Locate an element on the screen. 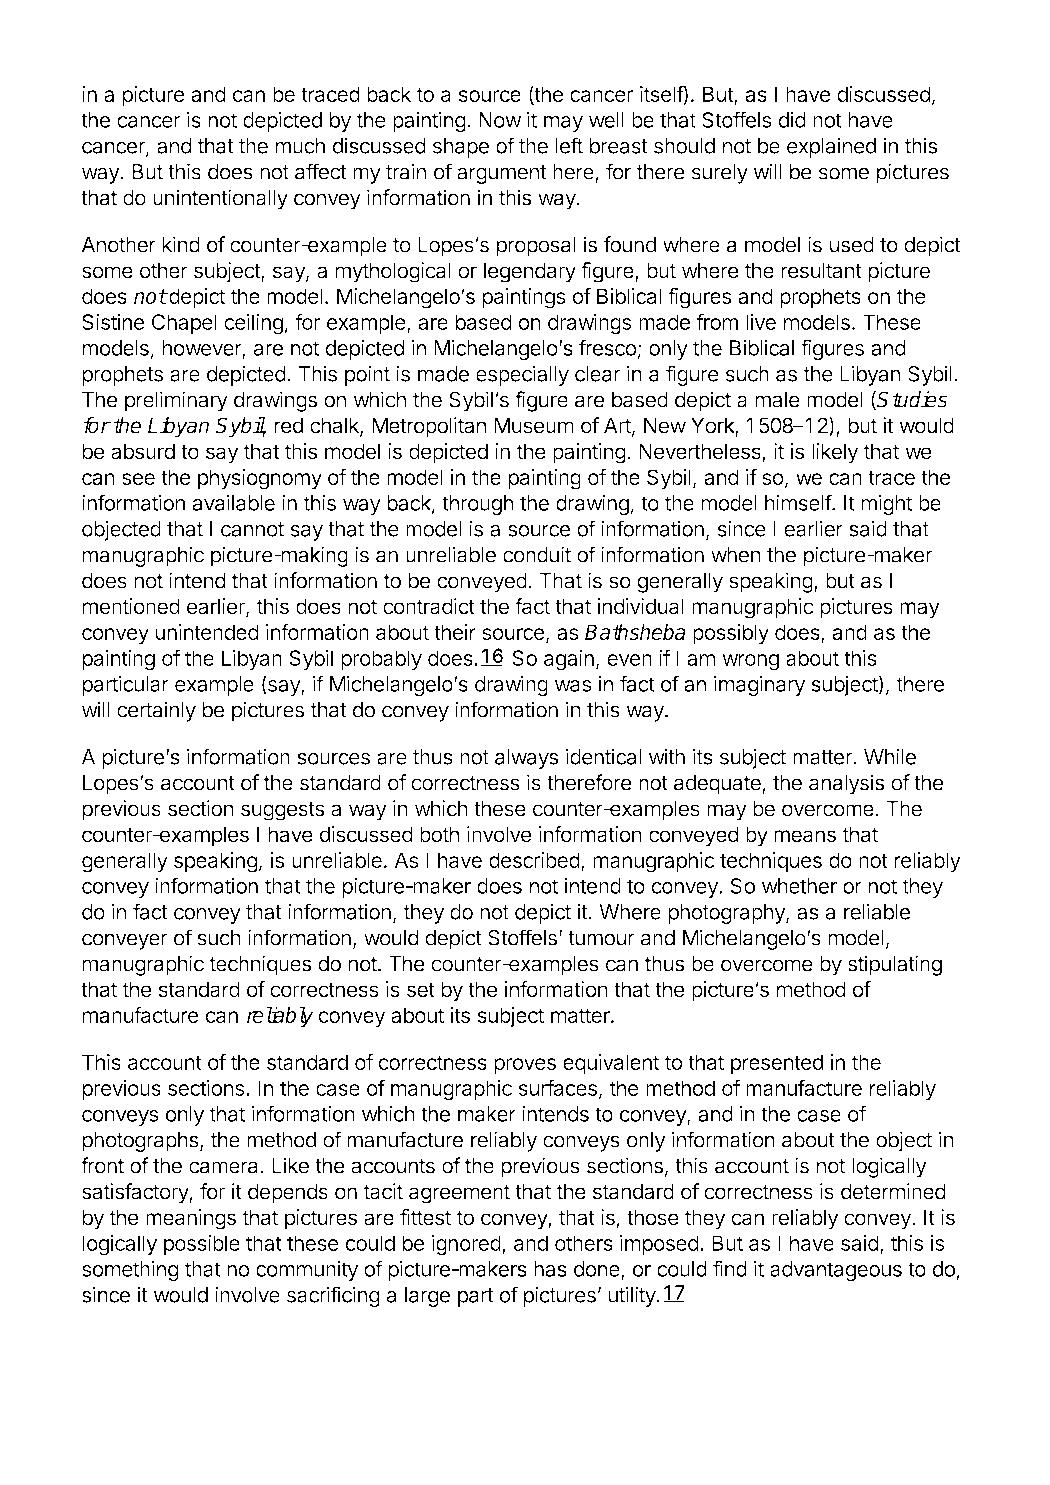  possible is located at coordinates (202, 1245).
